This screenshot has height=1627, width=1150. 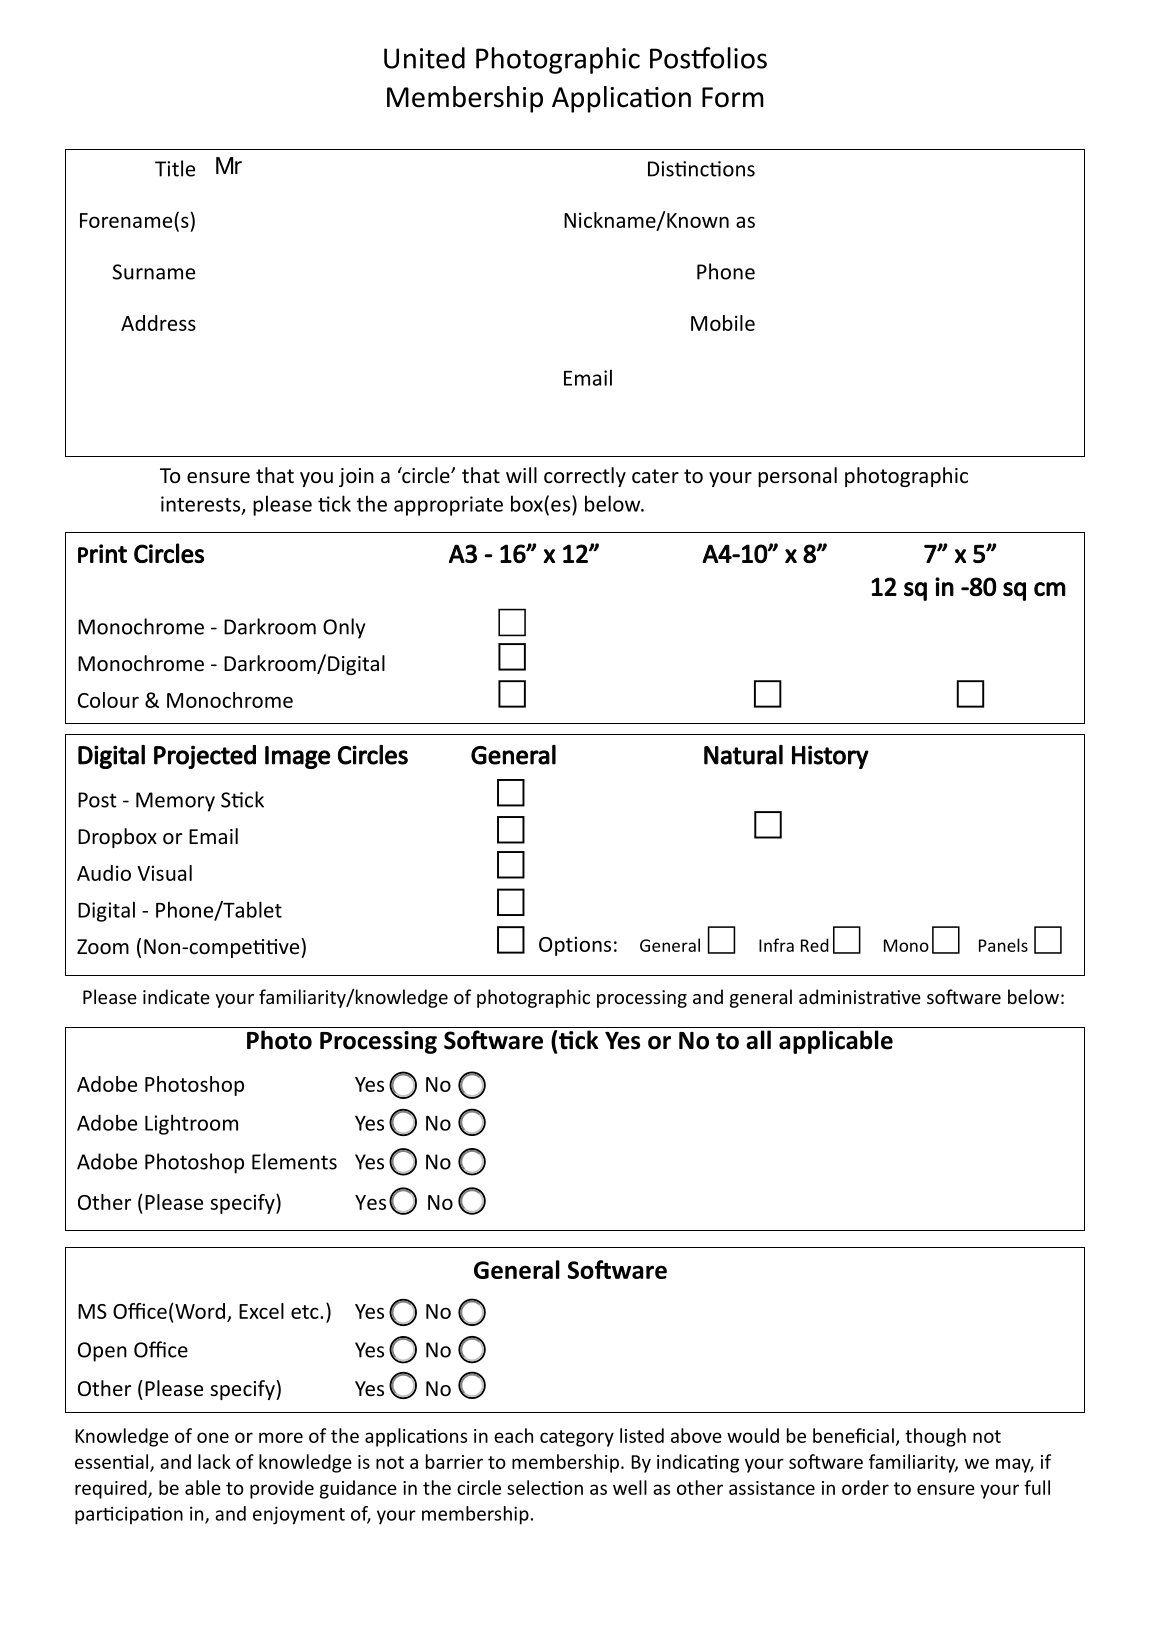 I want to click on appropriate, so click(x=448, y=506).
